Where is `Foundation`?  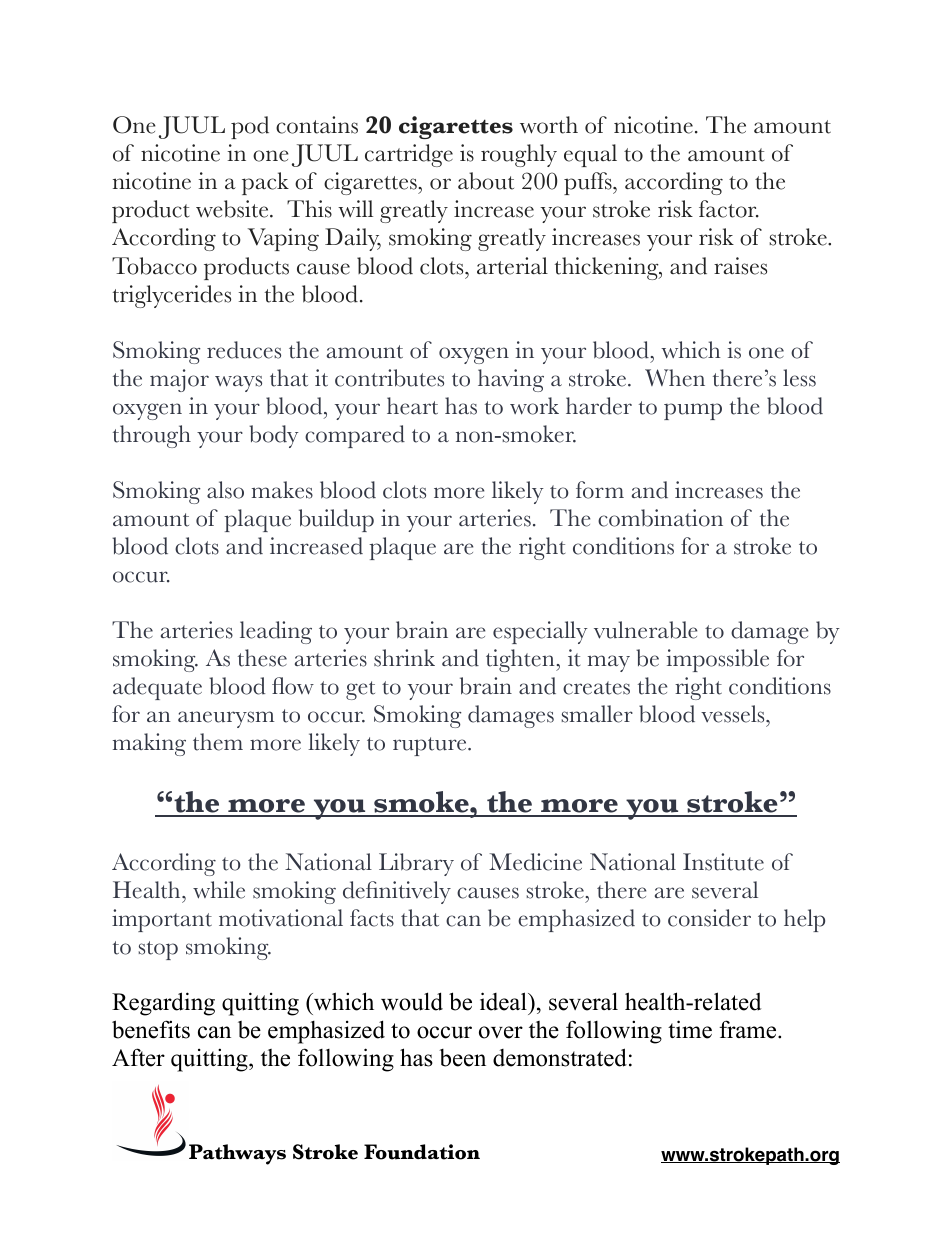 Foundation is located at coordinates (422, 1152).
